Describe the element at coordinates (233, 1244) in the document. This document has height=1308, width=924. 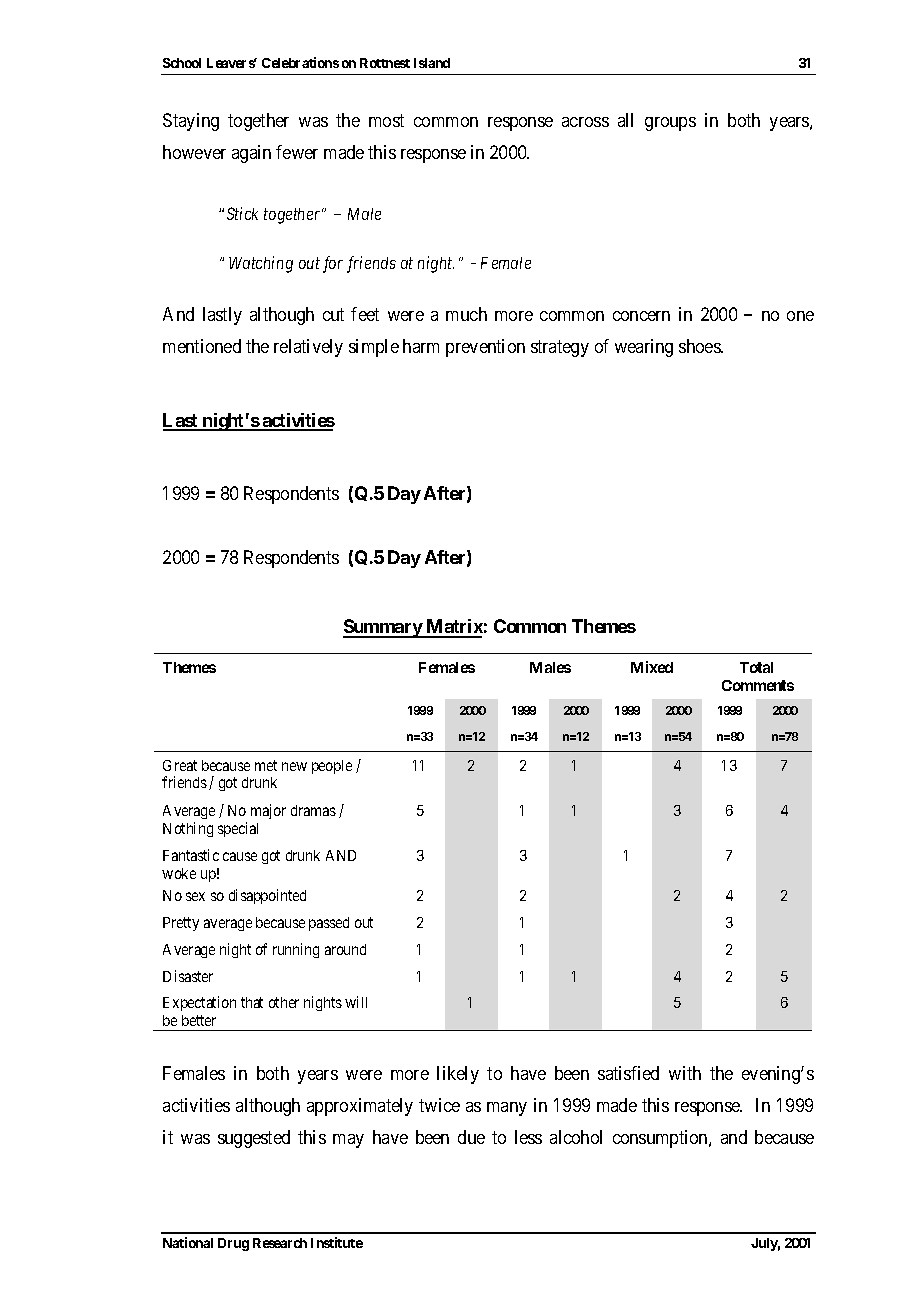
I see `Drug` at that location.
